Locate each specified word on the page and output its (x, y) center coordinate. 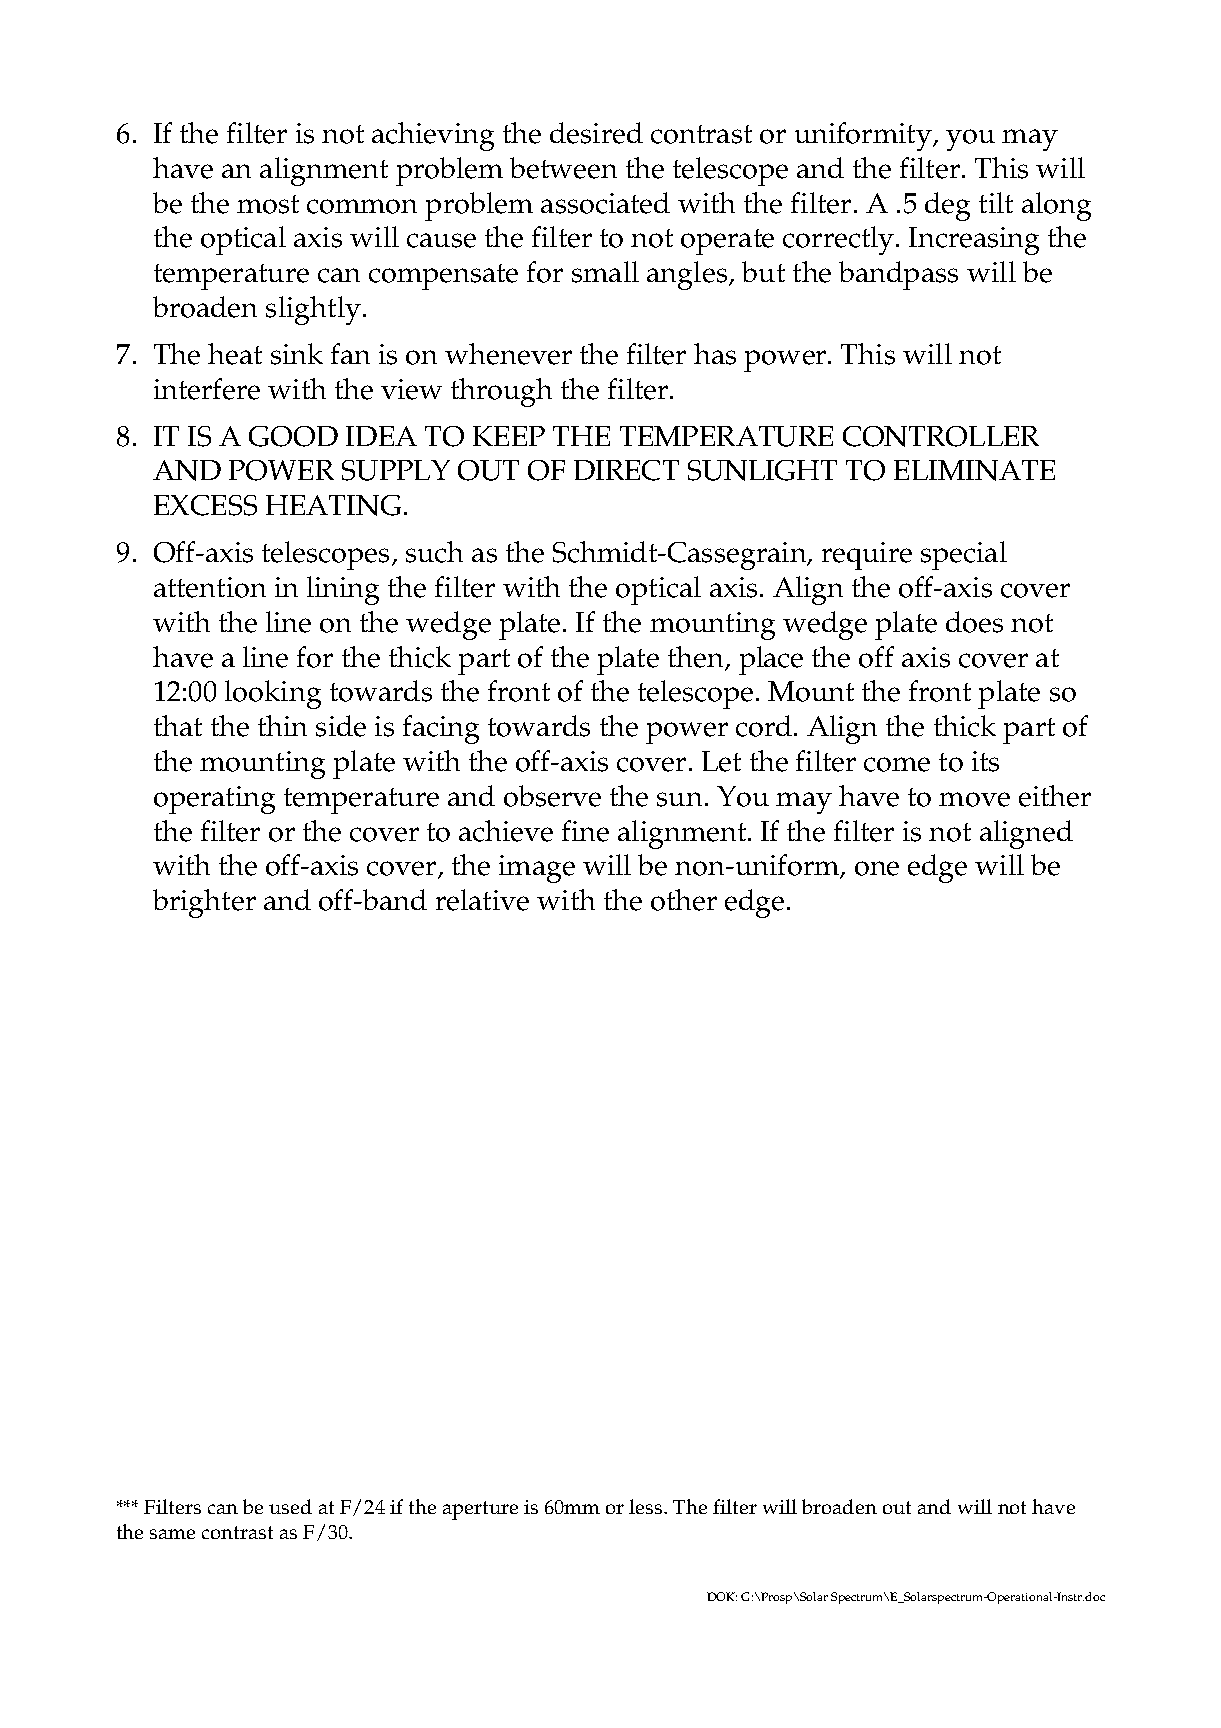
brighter (204, 903)
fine (585, 831)
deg (947, 206)
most (268, 204)
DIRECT (626, 470)
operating (214, 800)
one (877, 868)
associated (605, 203)
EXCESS (205, 505)
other (684, 900)
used (290, 1506)
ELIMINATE (974, 470)
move (974, 799)
